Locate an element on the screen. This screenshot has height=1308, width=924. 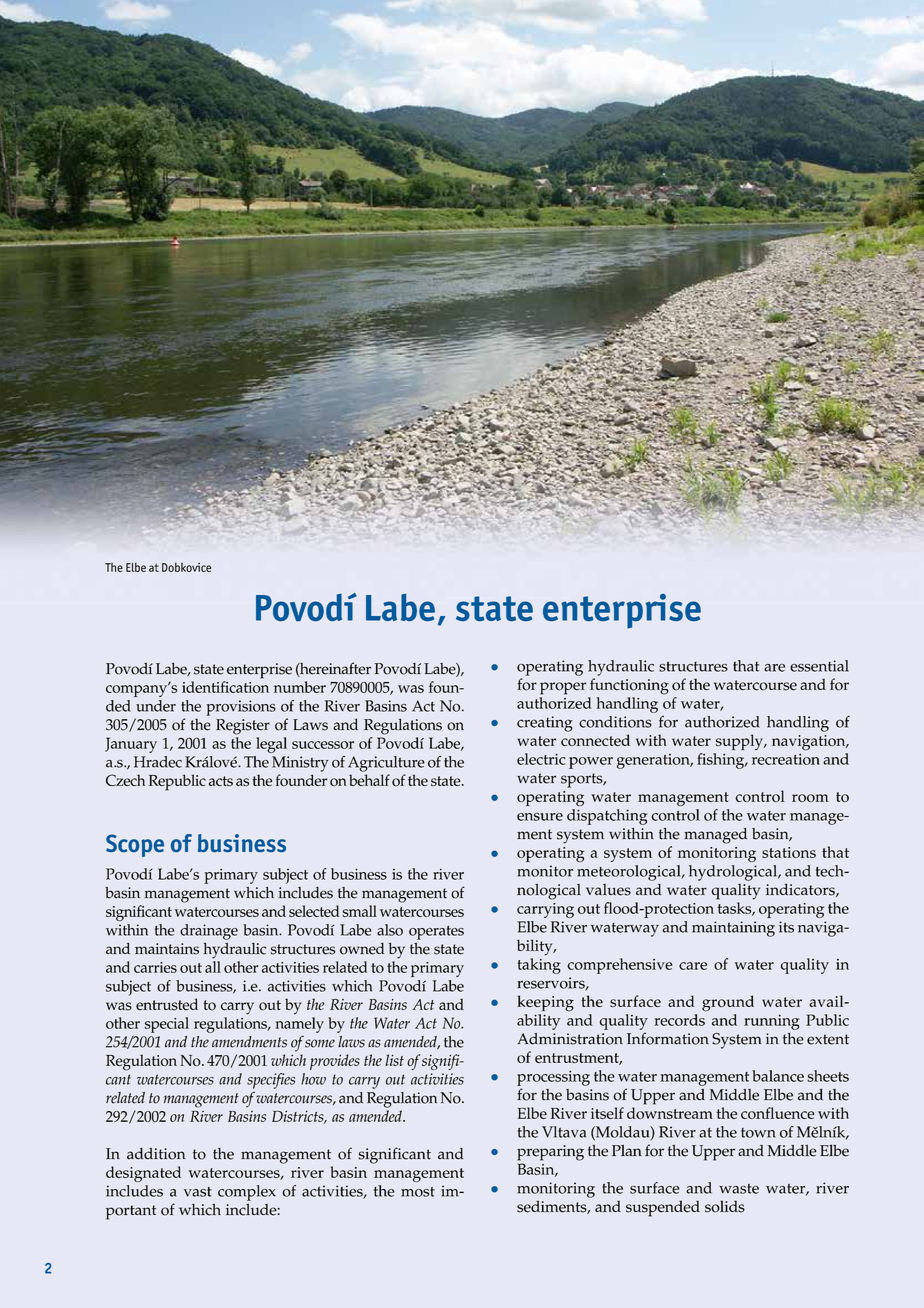
essential is located at coordinates (819, 666).
